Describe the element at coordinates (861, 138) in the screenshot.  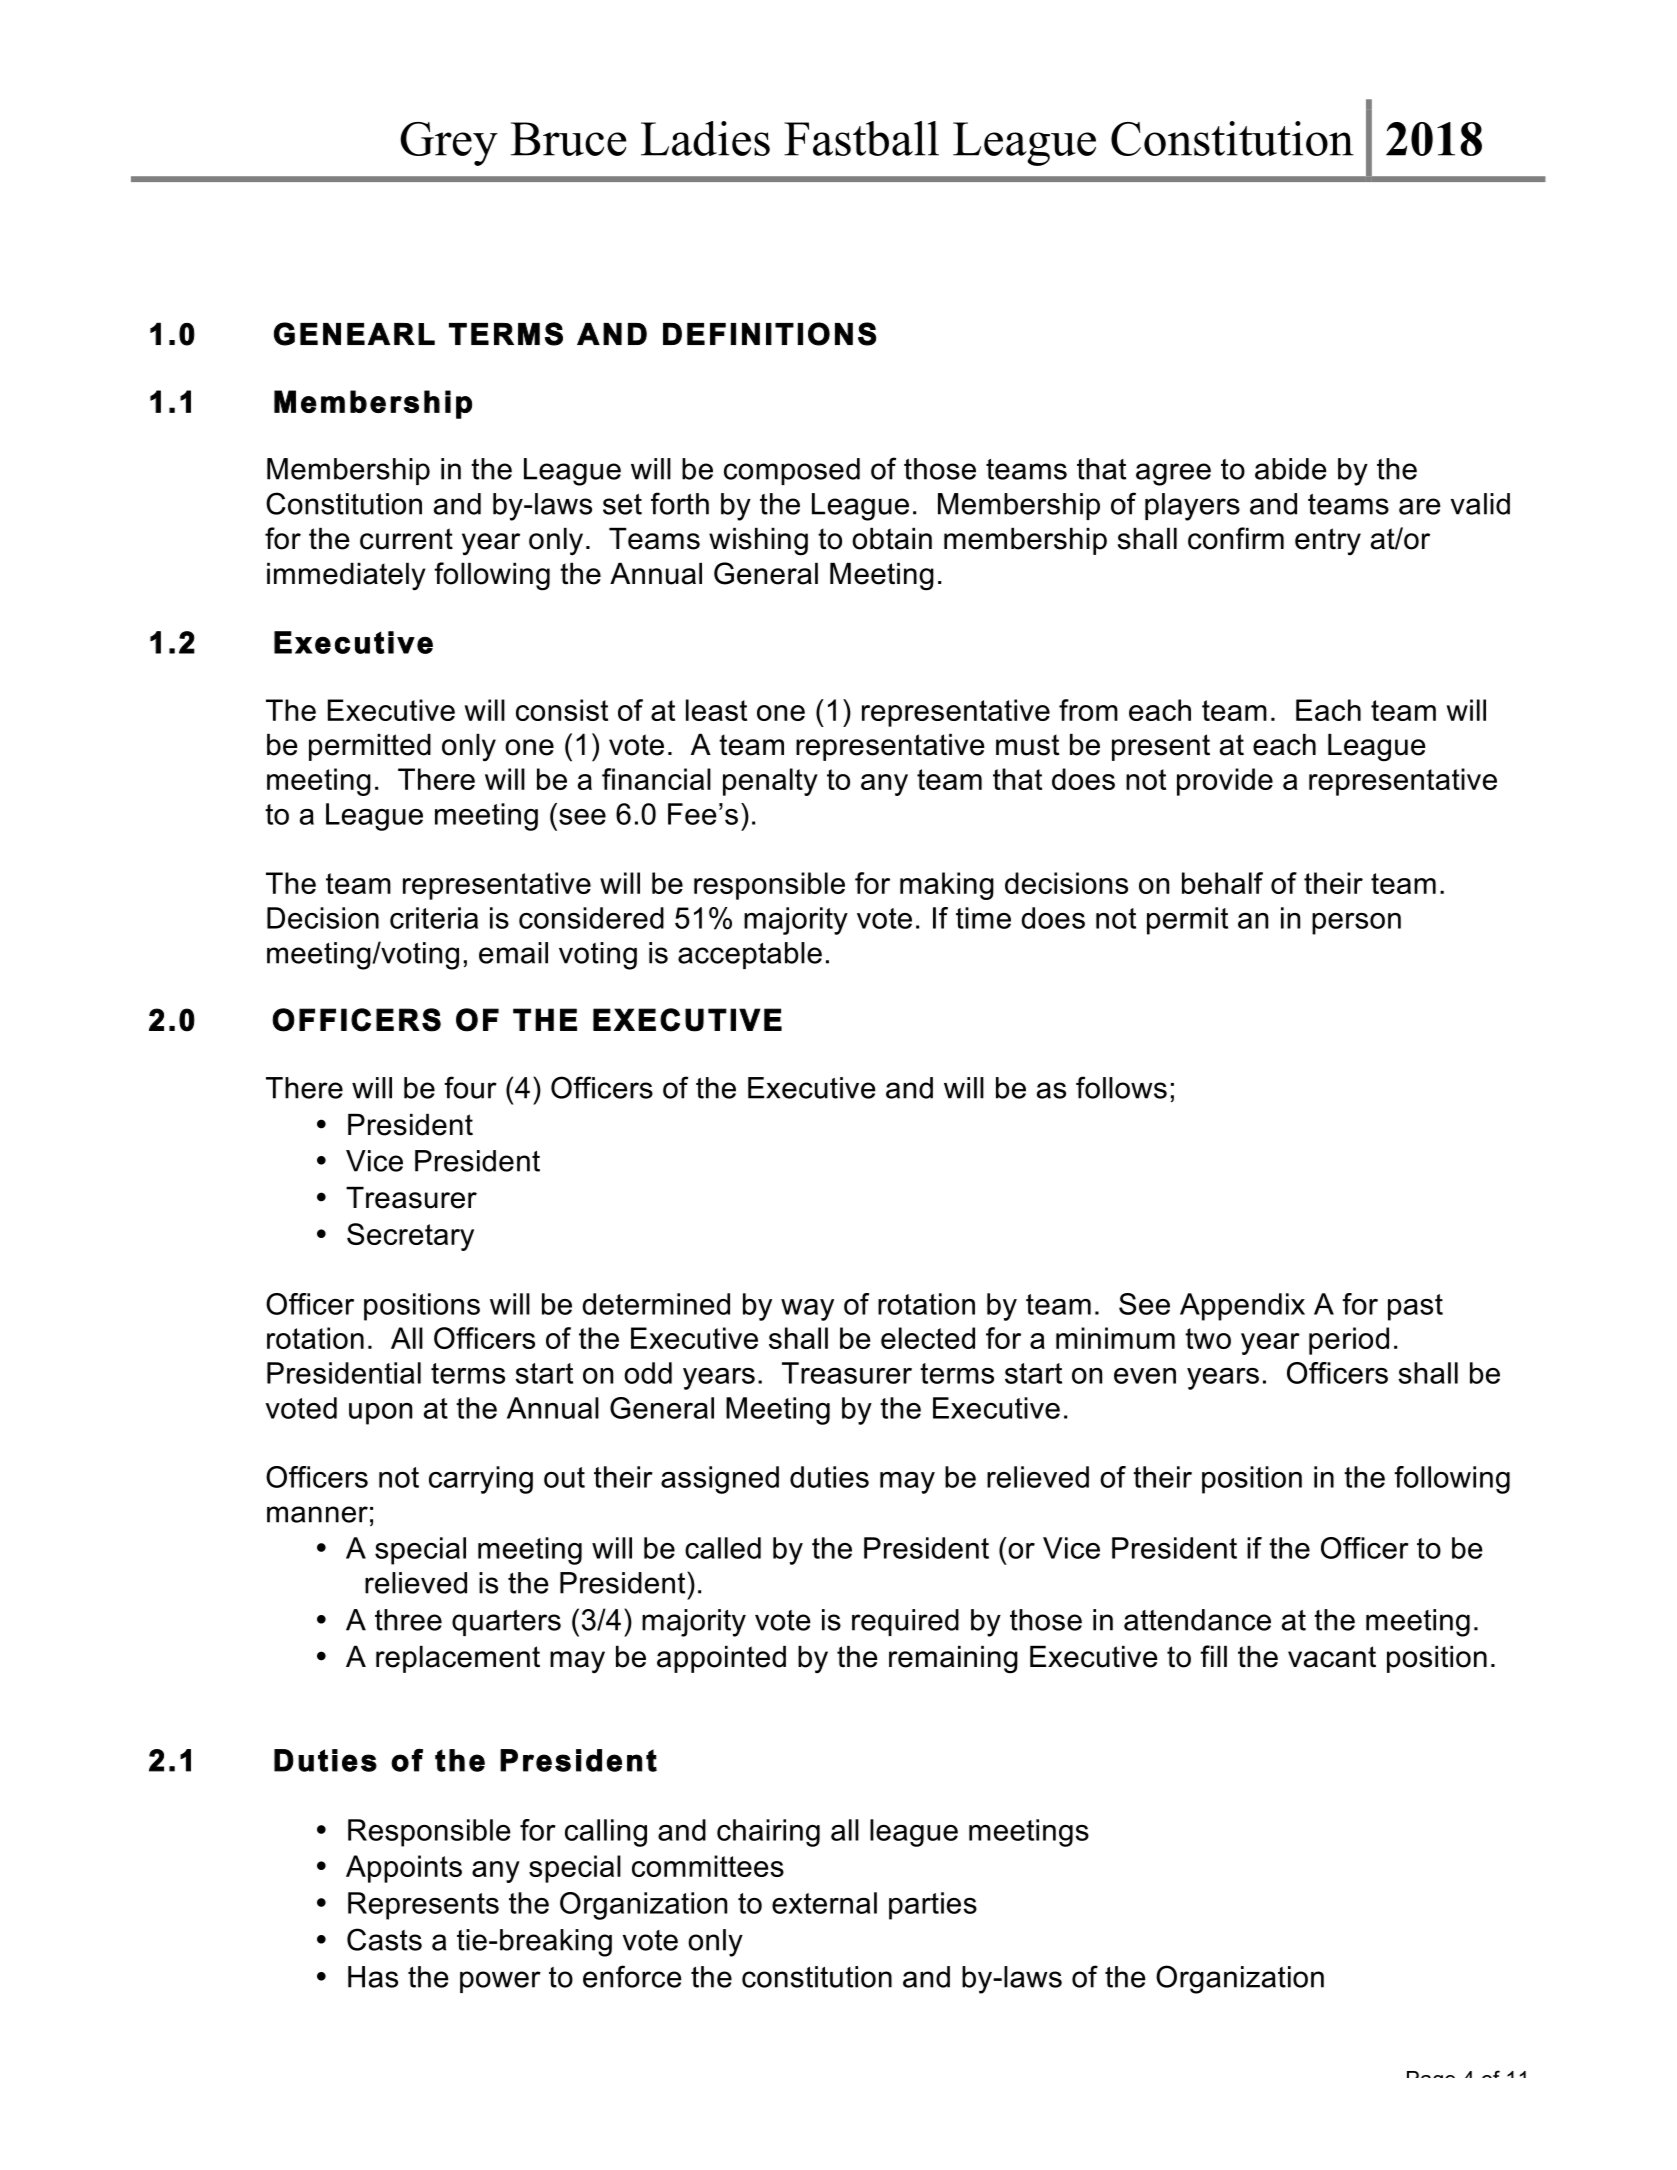
I see `Fastball` at that location.
